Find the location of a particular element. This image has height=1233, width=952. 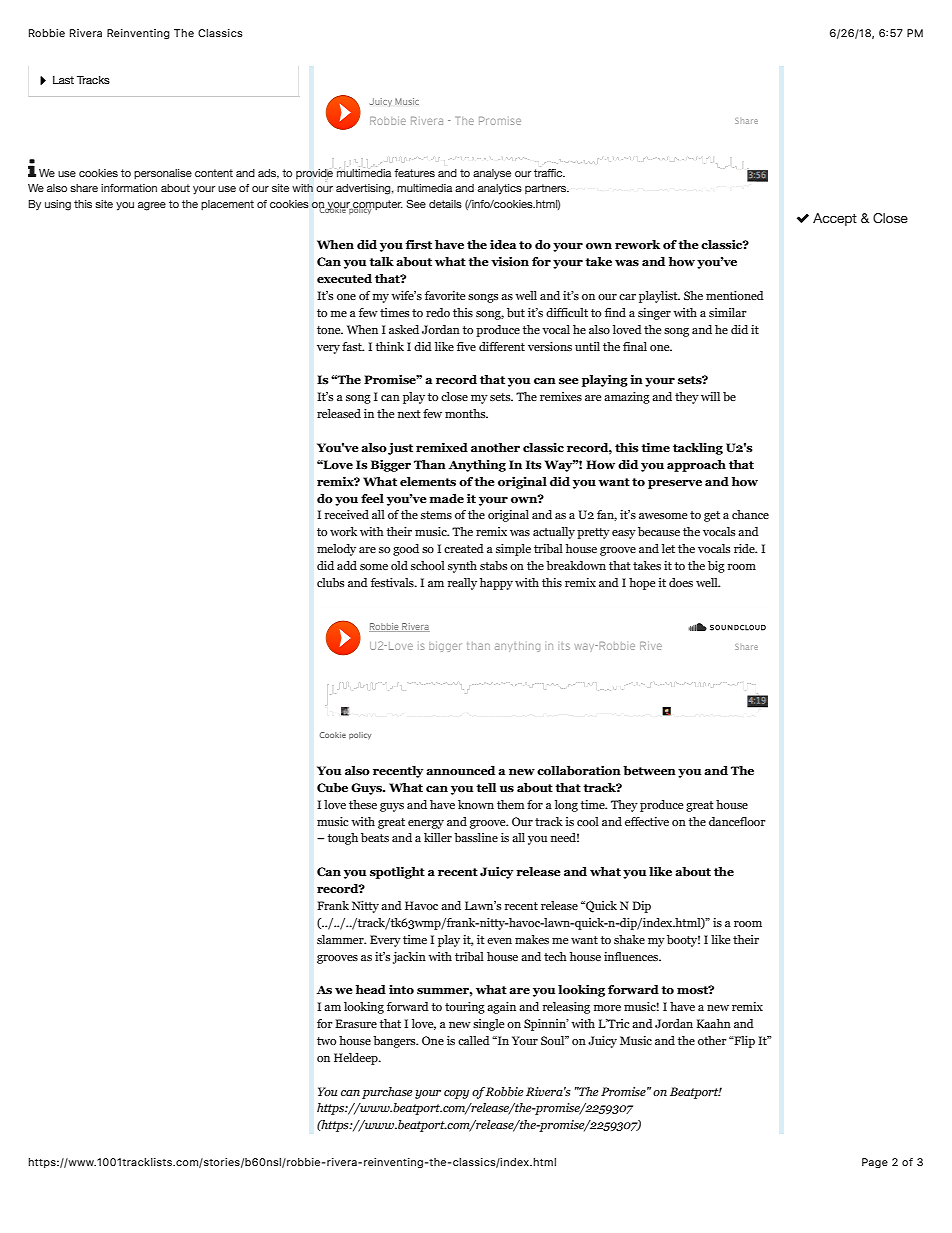

personalise is located at coordinates (163, 174).
